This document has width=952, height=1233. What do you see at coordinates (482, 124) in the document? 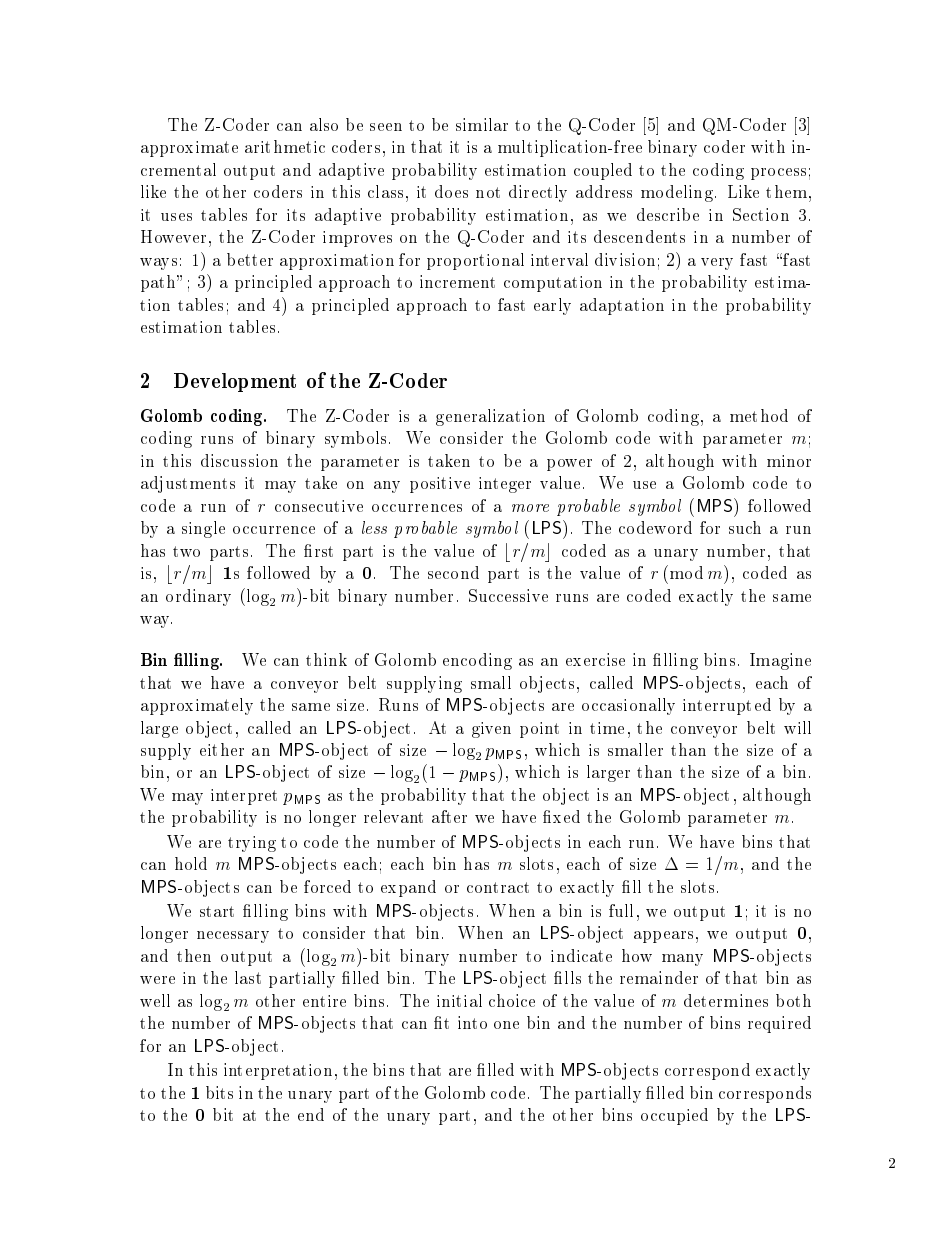
I see `similar` at bounding box center [482, 124].
